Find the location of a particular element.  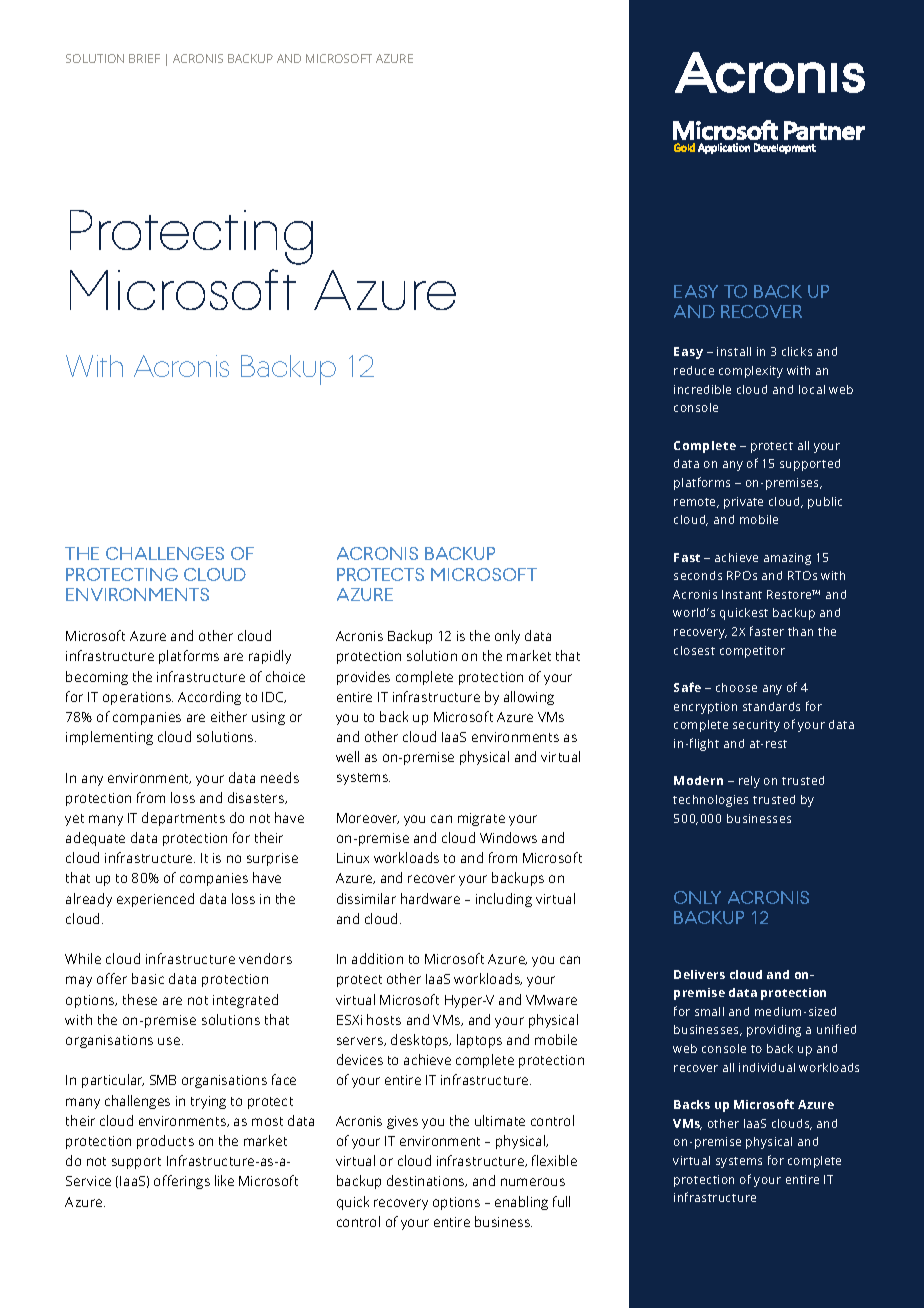

rapidly is located at coordinates (270, 657).
